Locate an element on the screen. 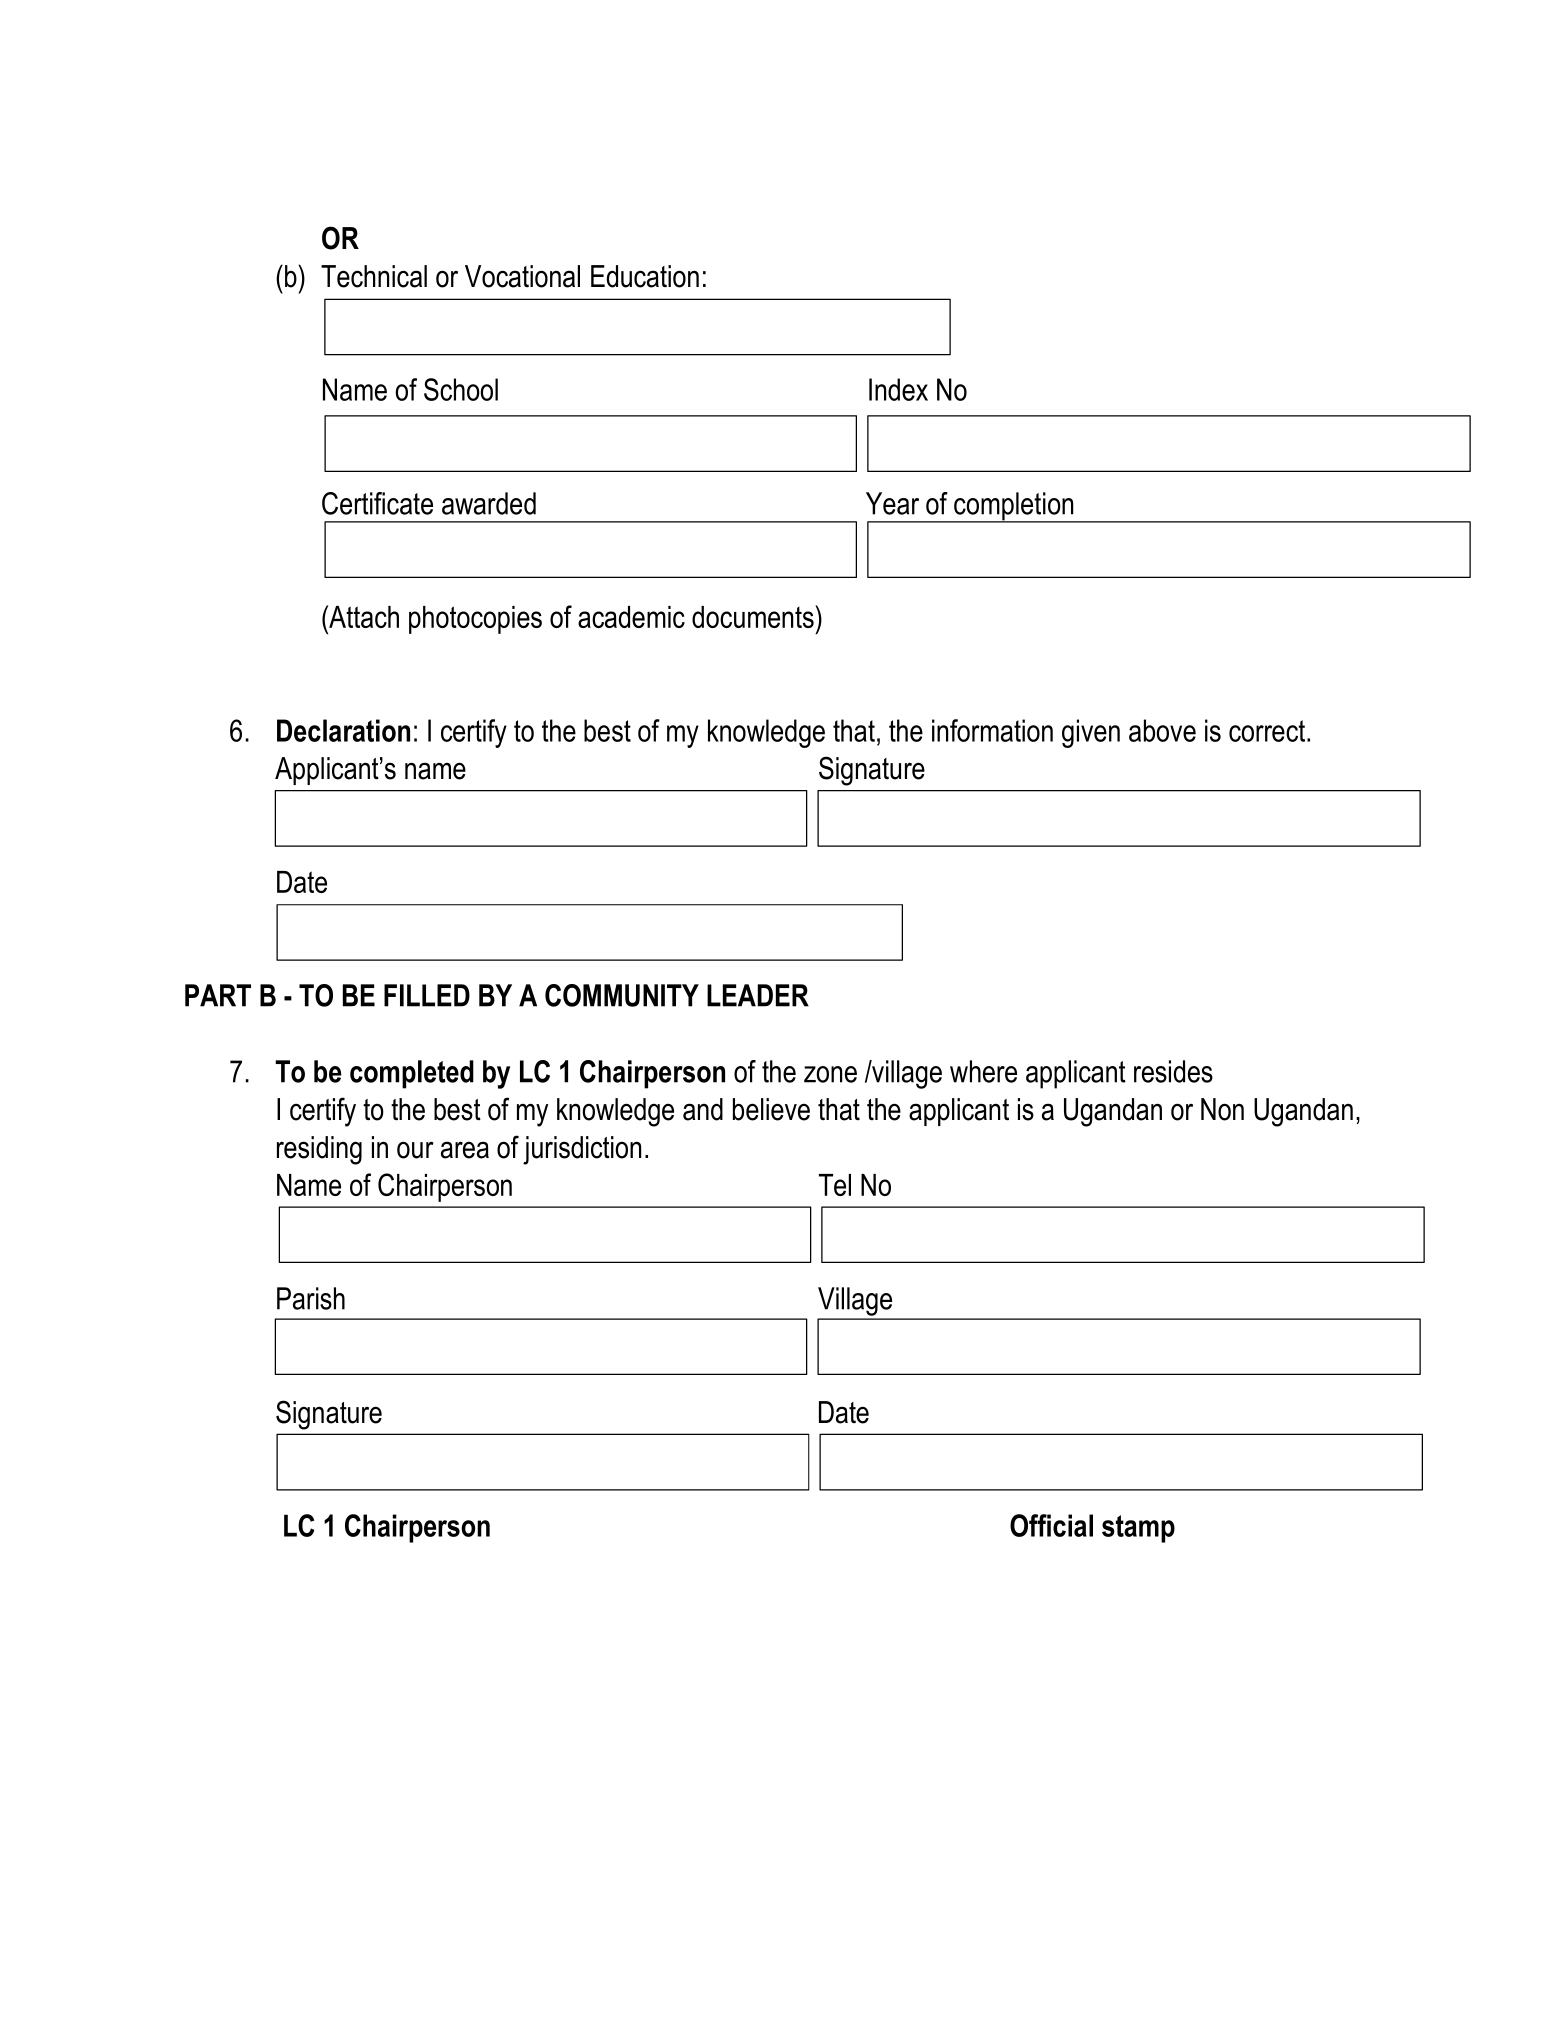  documents is located at coordinates (754, 616).
